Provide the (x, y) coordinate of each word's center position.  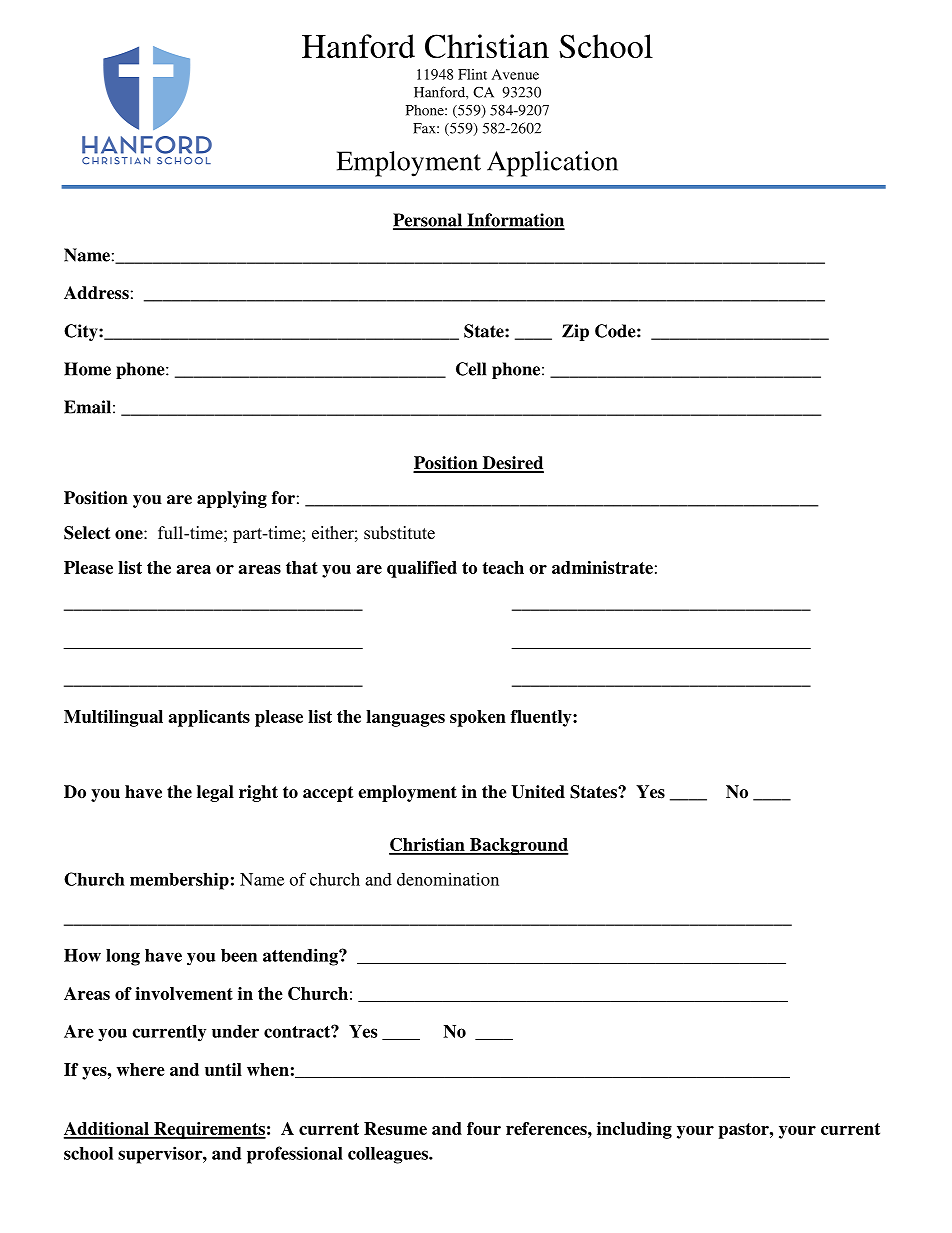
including (634, 1130)
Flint (472, 74)
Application (552, 164)
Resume (395, 1128)
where (141, 1069)
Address (96, 293)
